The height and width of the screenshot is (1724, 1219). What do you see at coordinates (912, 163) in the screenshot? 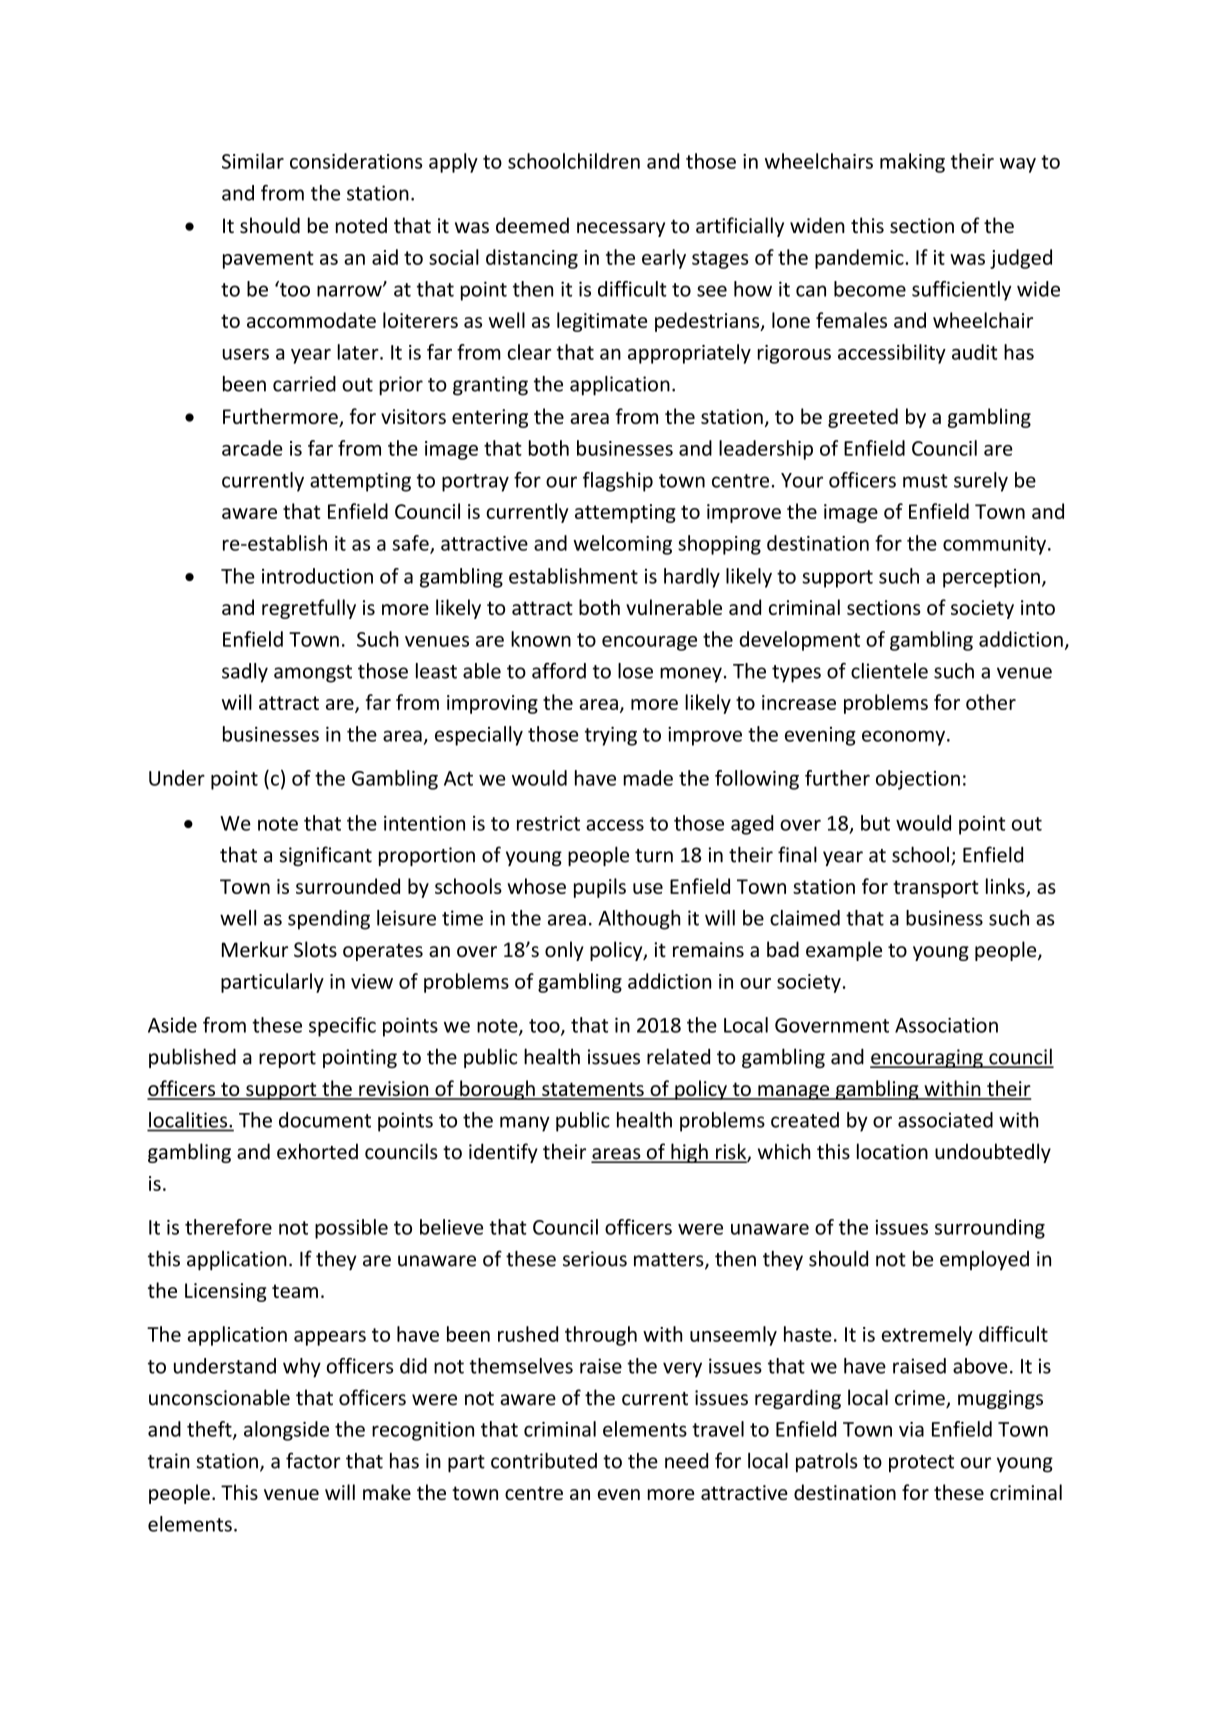
I see `making` at bounding box center [912, 163].
